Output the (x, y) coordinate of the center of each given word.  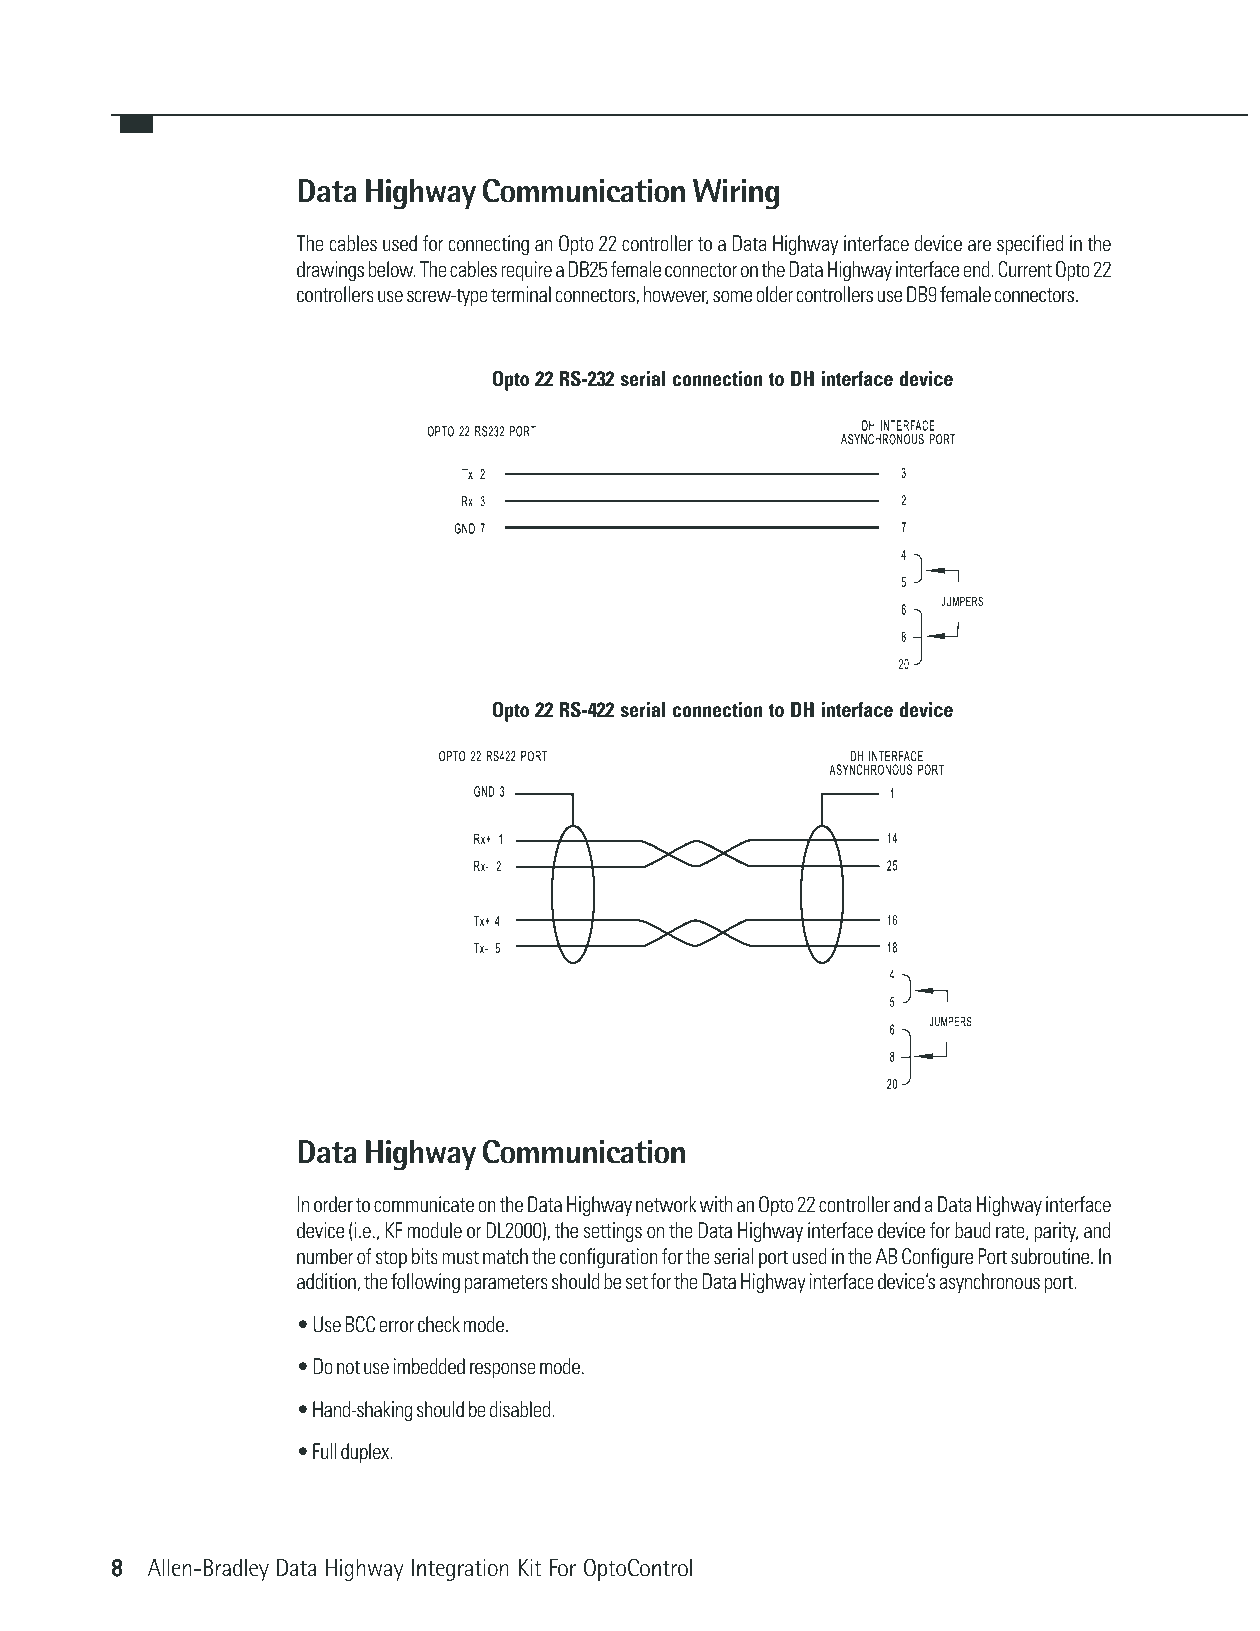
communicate (424, 1204)
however (676, 295)
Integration (460, 1570)
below (391, 269)
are (979, 245)
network (666, 1204)
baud (973, 1230)
